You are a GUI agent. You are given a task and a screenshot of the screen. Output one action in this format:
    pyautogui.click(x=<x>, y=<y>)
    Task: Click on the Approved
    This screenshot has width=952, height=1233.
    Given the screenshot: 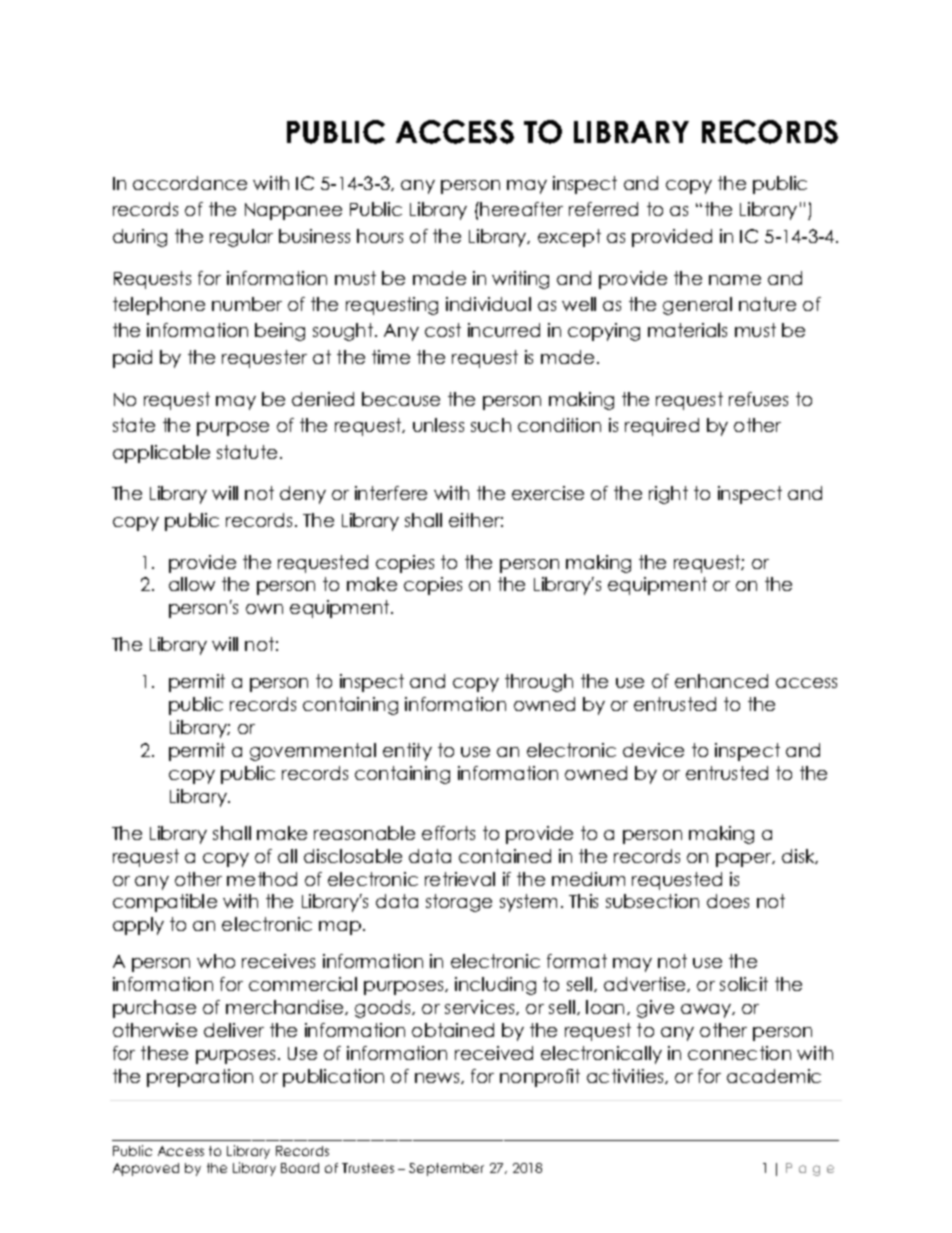 What is the action you would take?
    pyautogui.click(x=146, y=1169)
